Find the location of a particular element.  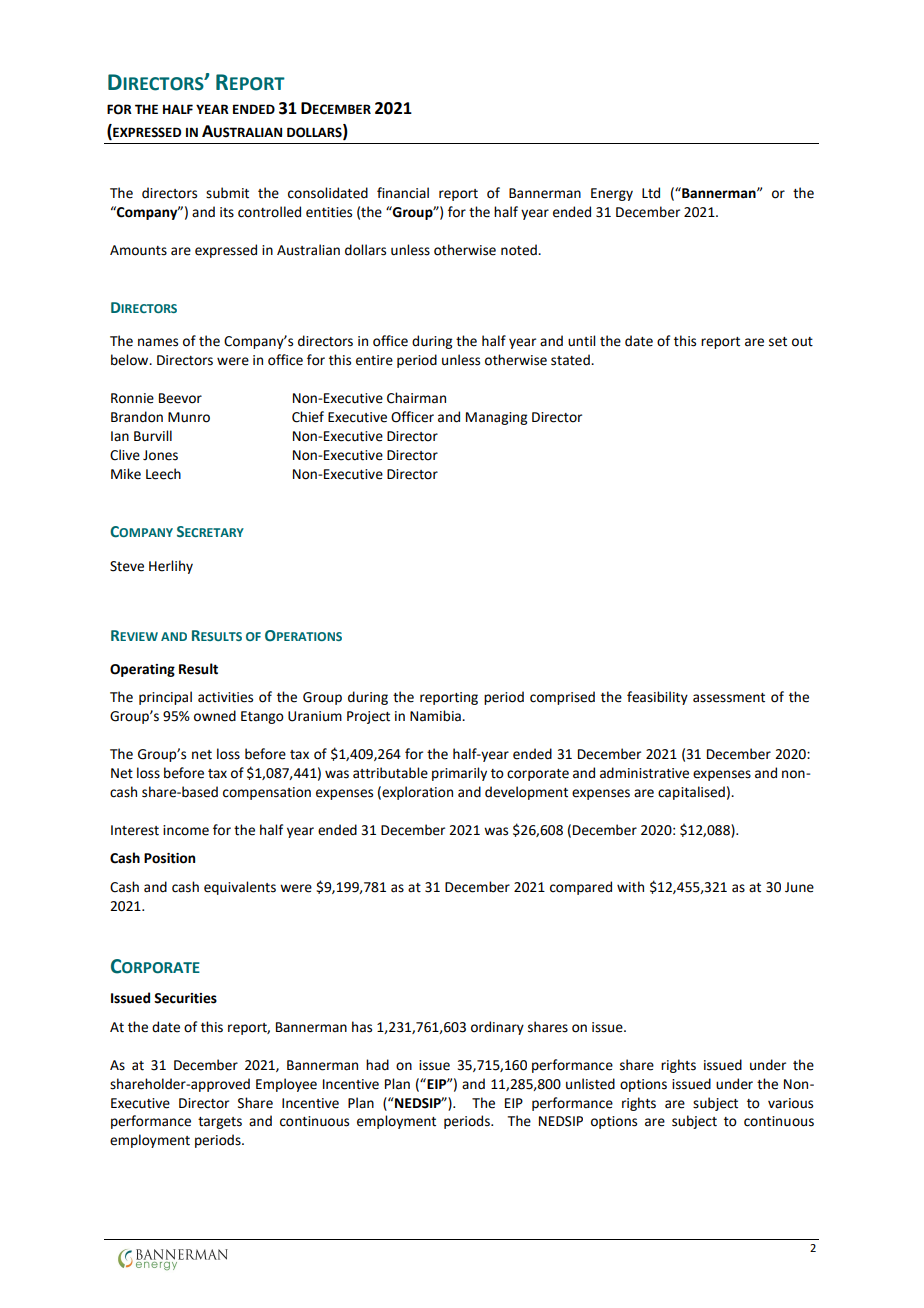

comprised is located at coordinates (562, 698).
